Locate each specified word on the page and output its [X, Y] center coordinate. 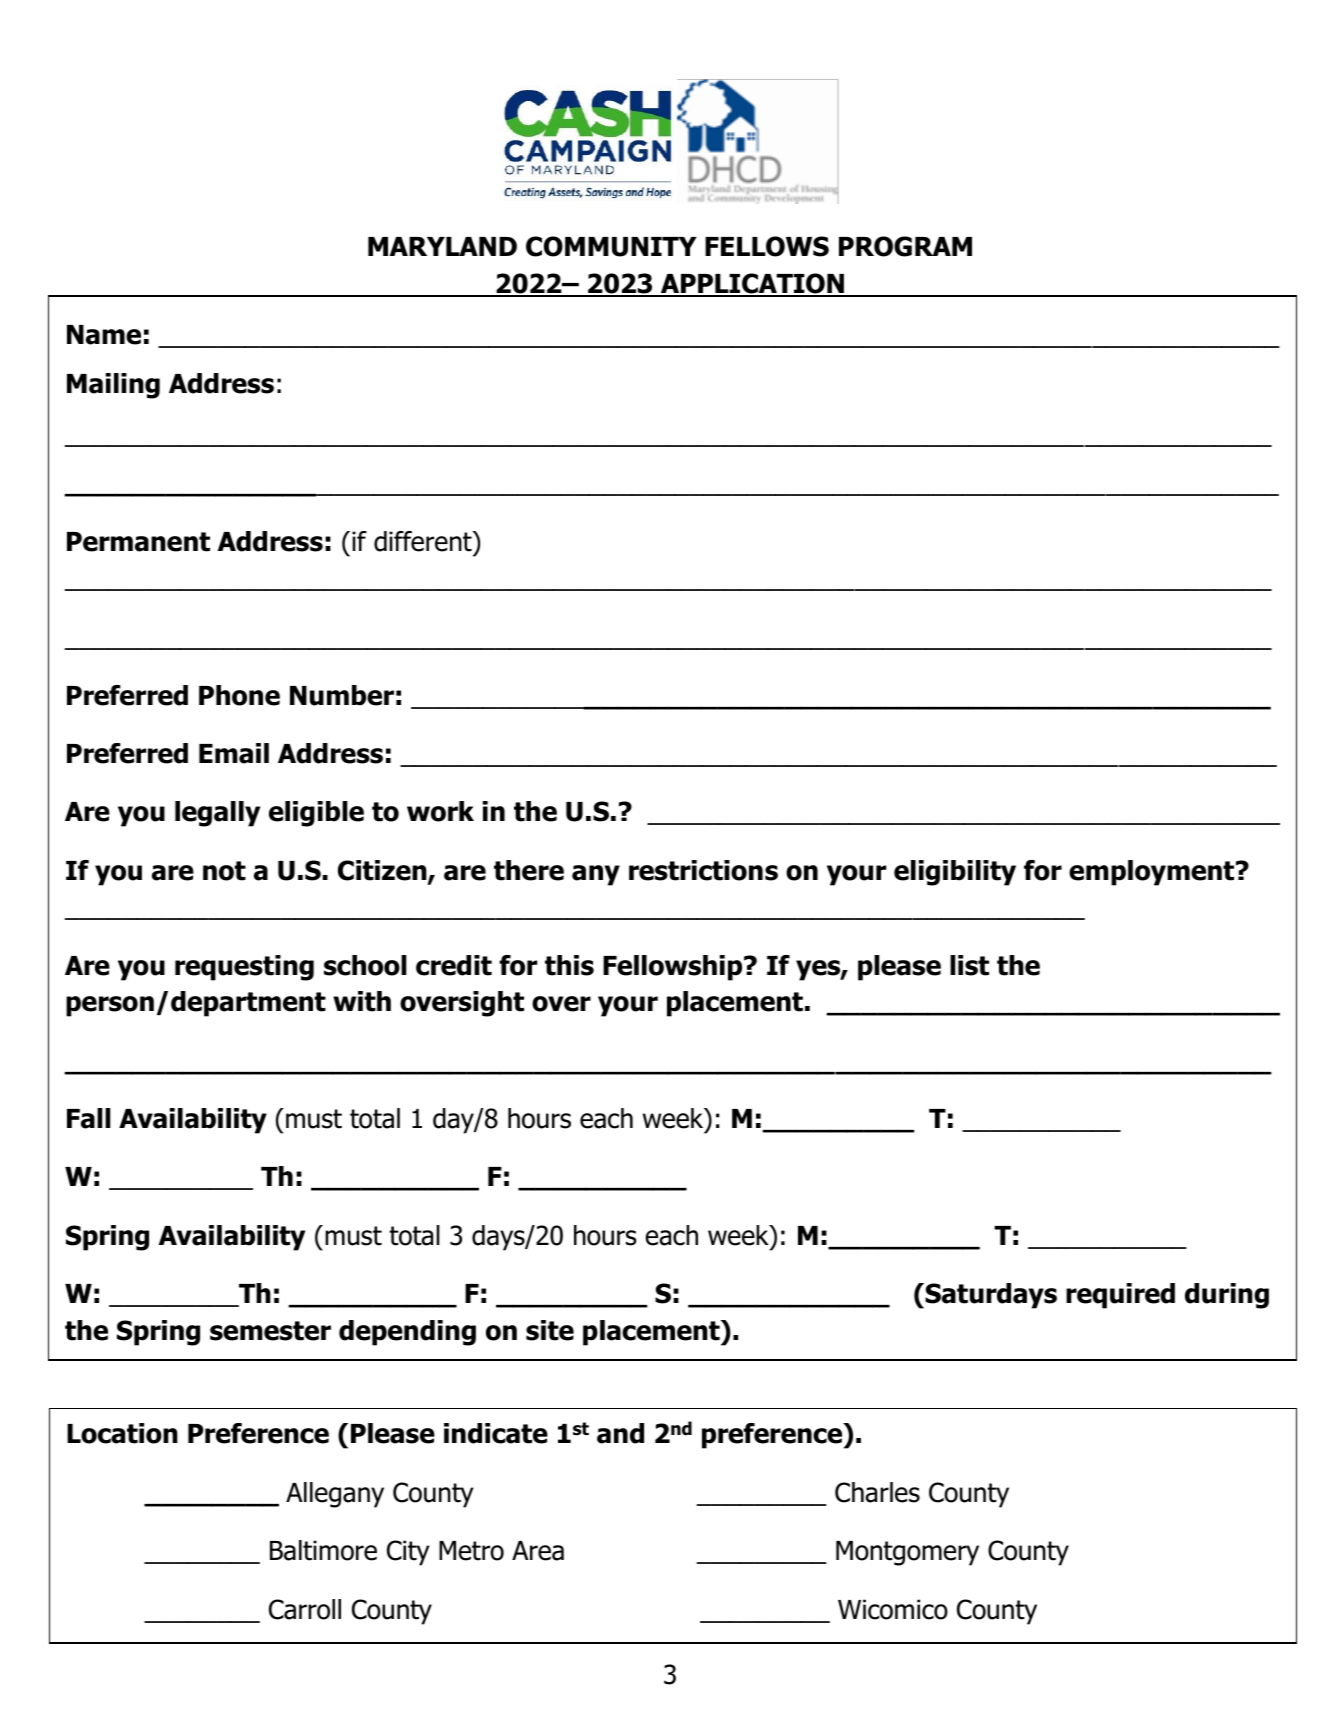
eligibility [955, 873]
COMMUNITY [611, 246]
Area [538, 1551]
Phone [239, 695]
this [569, 965]
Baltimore [323, 1550]
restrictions [703, 870]
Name [104, 335]
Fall [89, 1118]
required [1120, 1296]
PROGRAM [905, 246]
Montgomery [907, 1553]
